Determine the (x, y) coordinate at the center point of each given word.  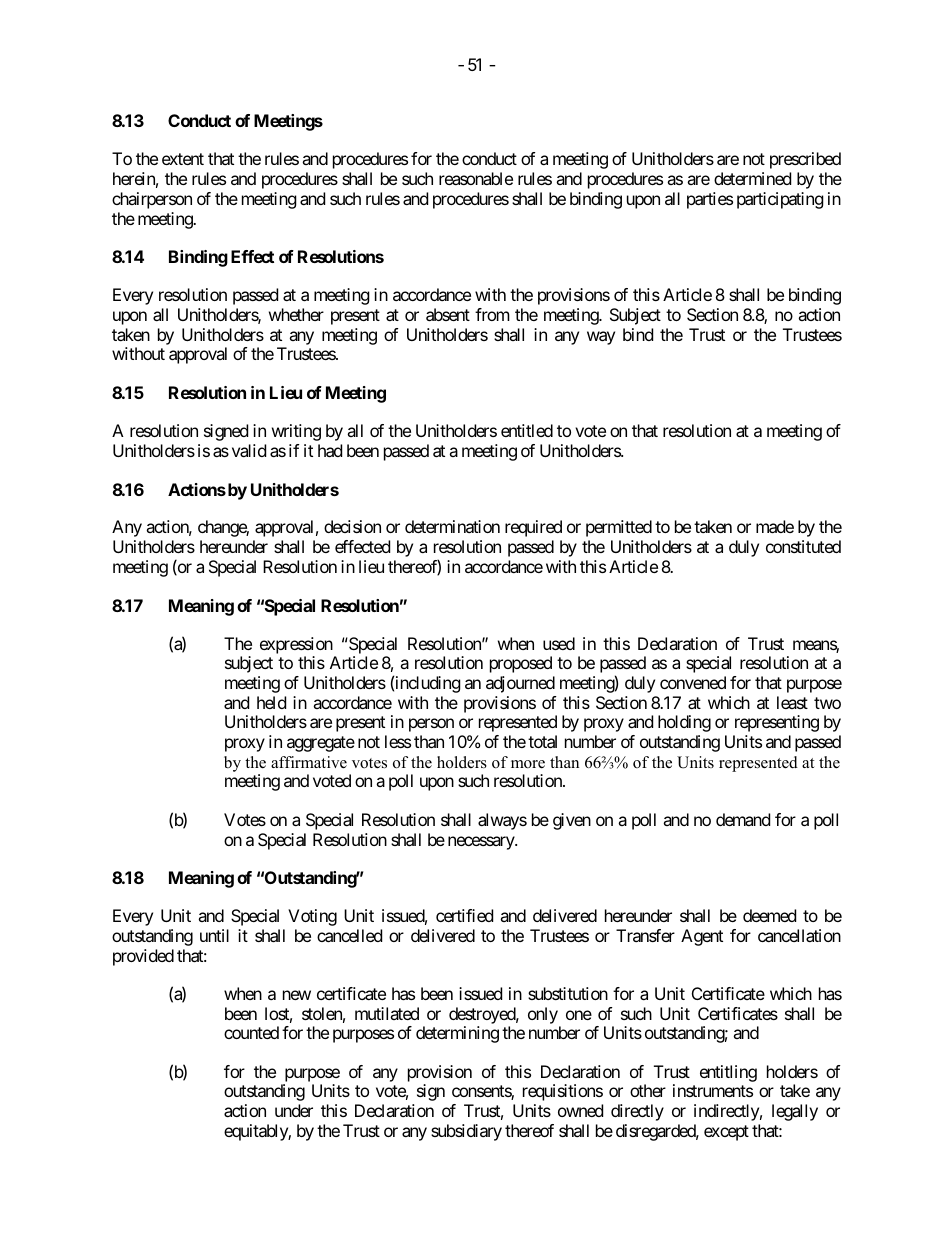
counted (251, 1032)
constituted (803, 546)
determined (752, 178)
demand (743, 819)
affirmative (309, 762)
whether (296, 314)
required (533, 528)
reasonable (476, 178)
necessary (482, 843)
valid (249, 450)
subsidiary (466, 1132)
